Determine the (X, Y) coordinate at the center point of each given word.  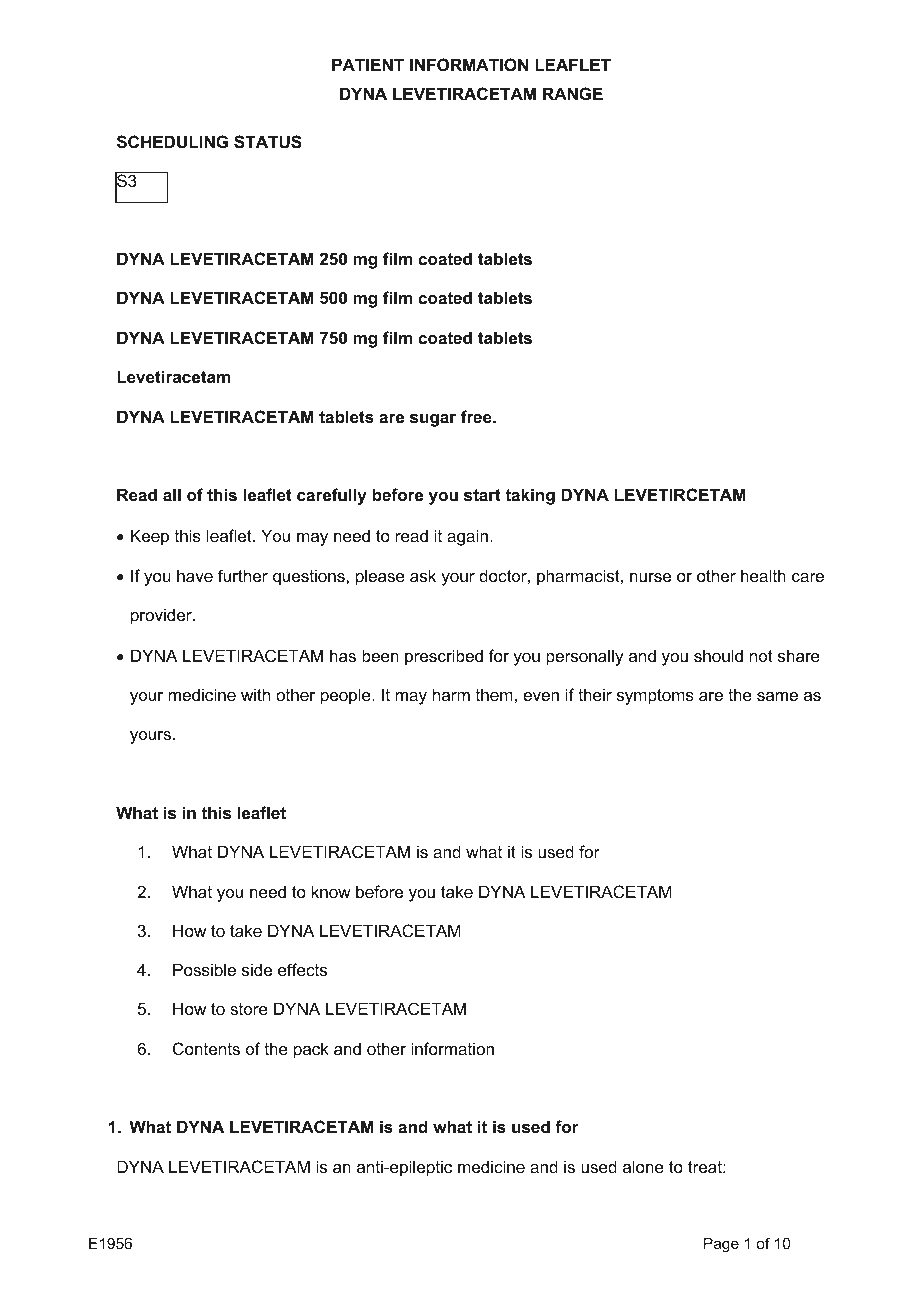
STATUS (268, 142)
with (255, 694)
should (718, 655)
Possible (204, 969)
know (331, 891)
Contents (206, 1048)
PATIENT (368, 64)
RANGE (573, 93)
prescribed (444, 657)
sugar (433, 420)
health (763, 575)
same (777, 696)
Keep (150, 537)
